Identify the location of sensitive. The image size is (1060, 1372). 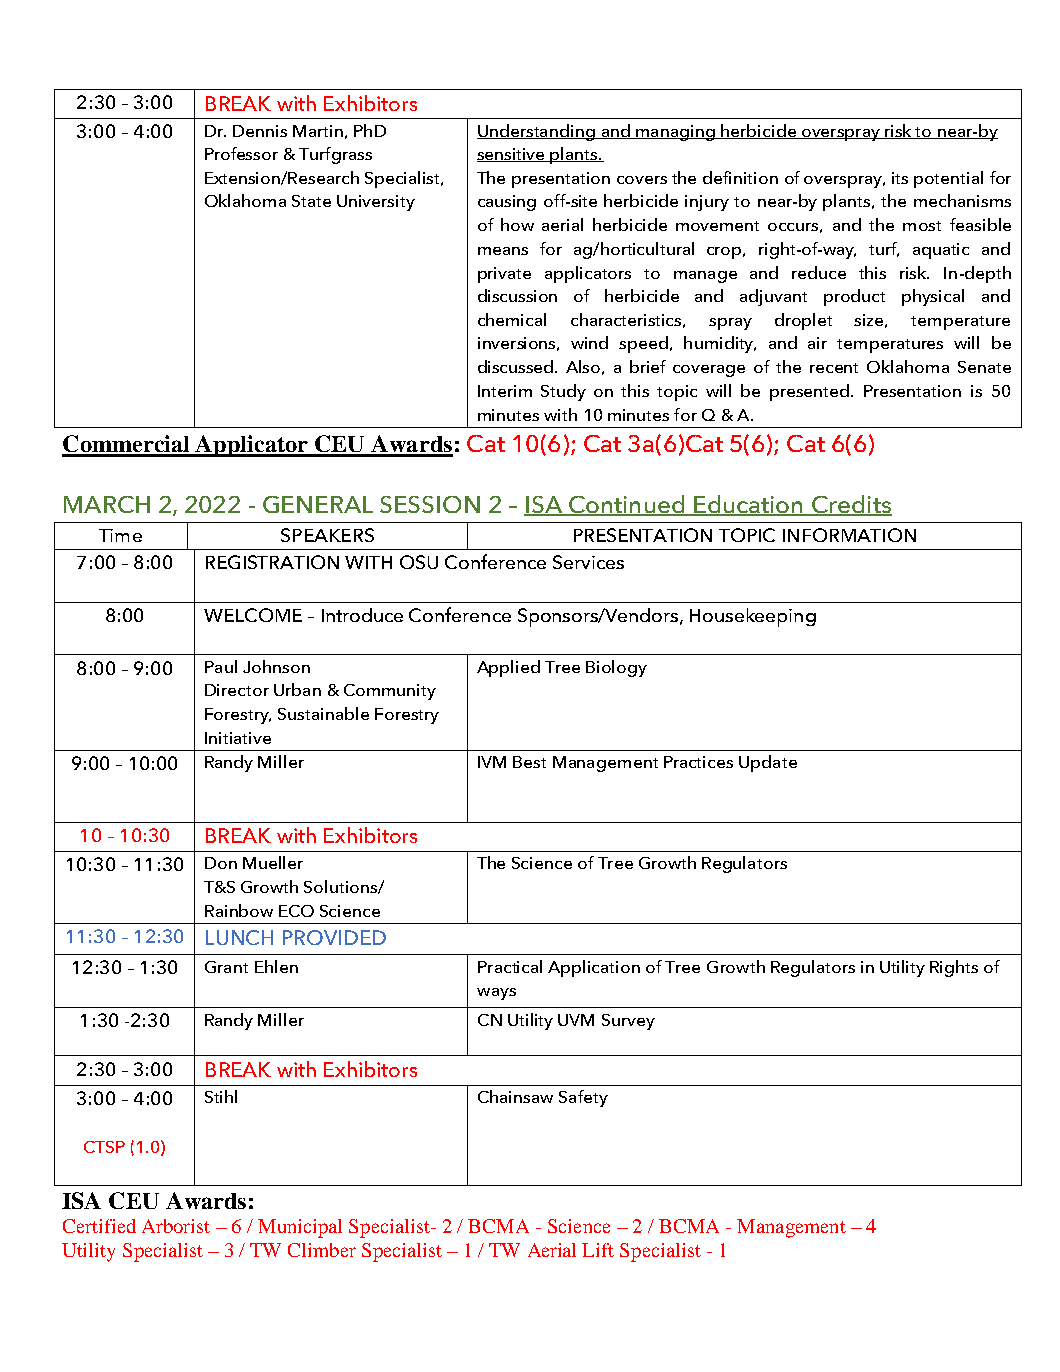
(512, 155).
